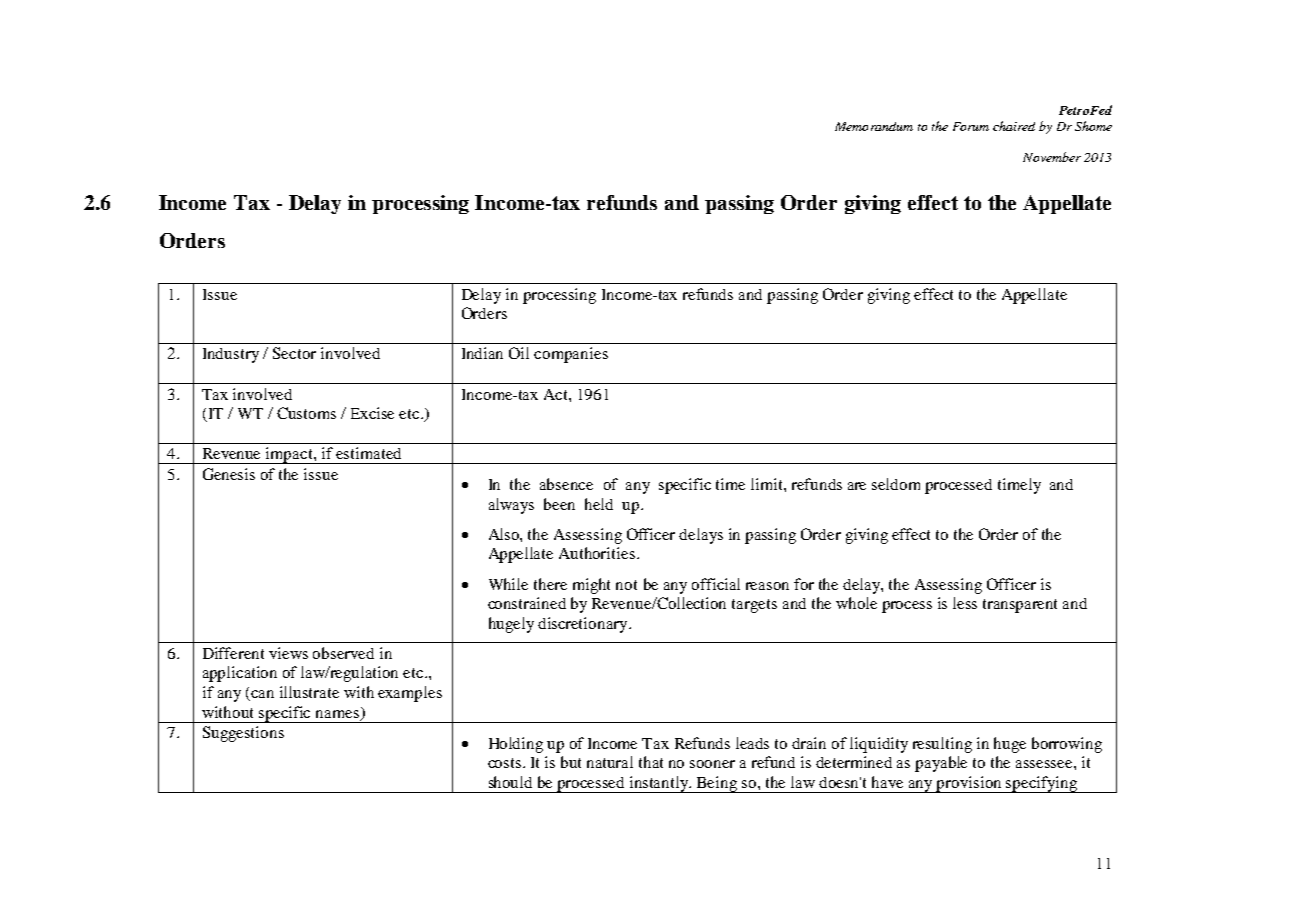 The height and width of the screenshot is (924, 1308). What do you see at coordinates (243, 734) in the screenshot?
I see `Suggestions` at bounding box center [243, 734].
